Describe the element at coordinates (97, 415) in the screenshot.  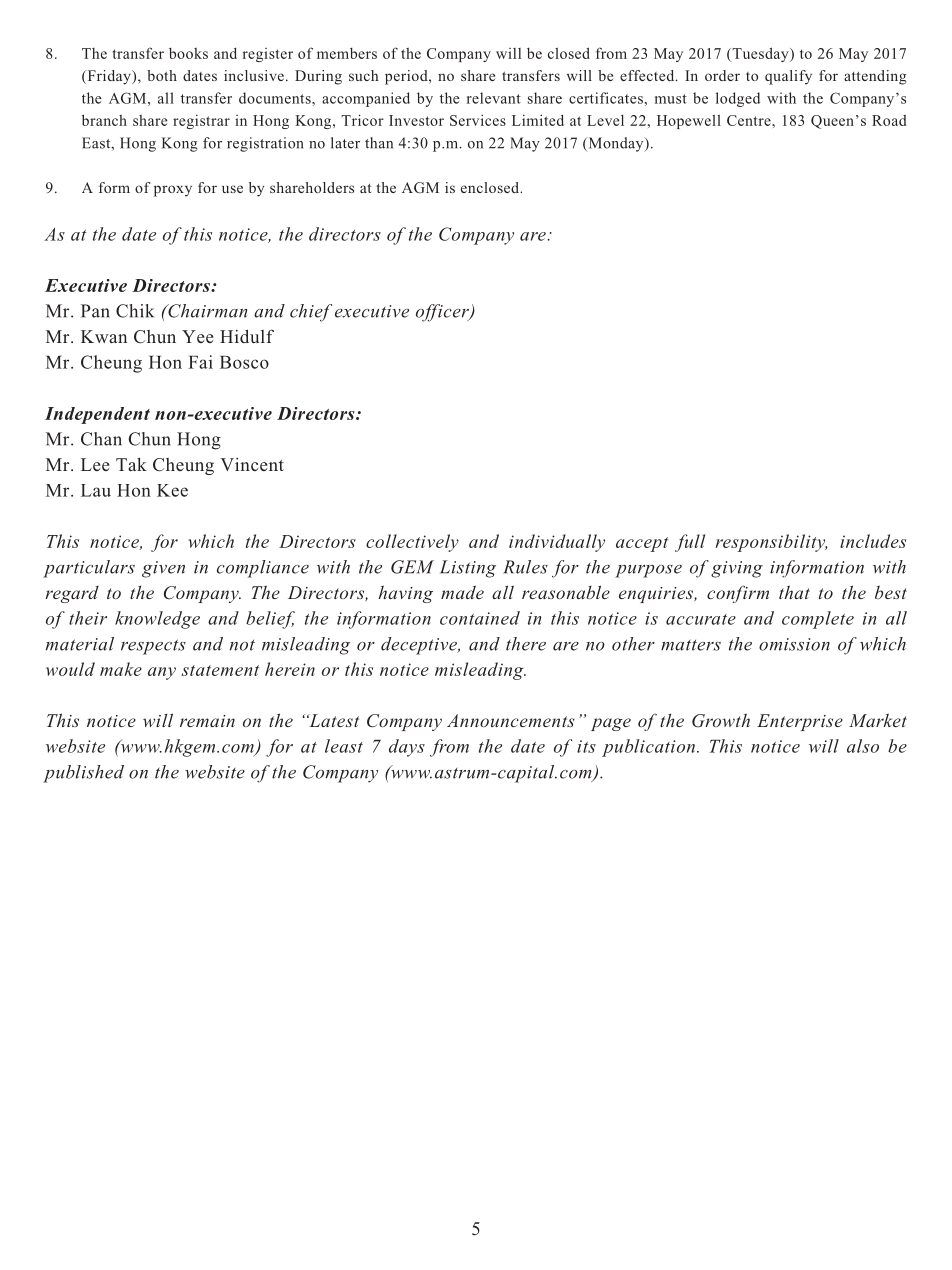
I see `Independent` at that location.
